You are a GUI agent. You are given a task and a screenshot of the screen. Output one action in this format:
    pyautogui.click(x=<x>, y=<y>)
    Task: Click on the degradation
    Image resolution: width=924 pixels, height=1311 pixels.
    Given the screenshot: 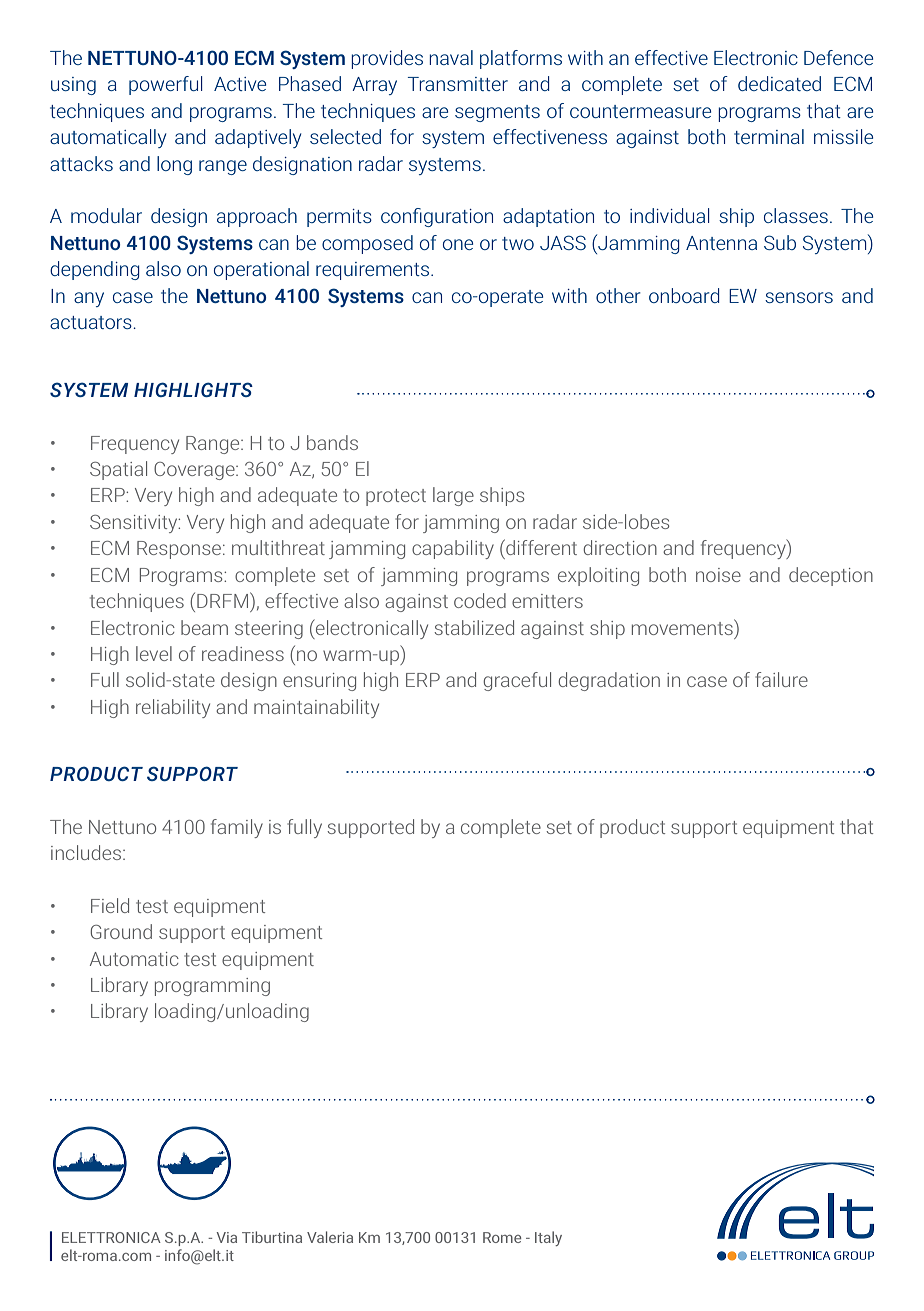 What is the action you would take?
    pyautogui.click(x=609, y=681)
